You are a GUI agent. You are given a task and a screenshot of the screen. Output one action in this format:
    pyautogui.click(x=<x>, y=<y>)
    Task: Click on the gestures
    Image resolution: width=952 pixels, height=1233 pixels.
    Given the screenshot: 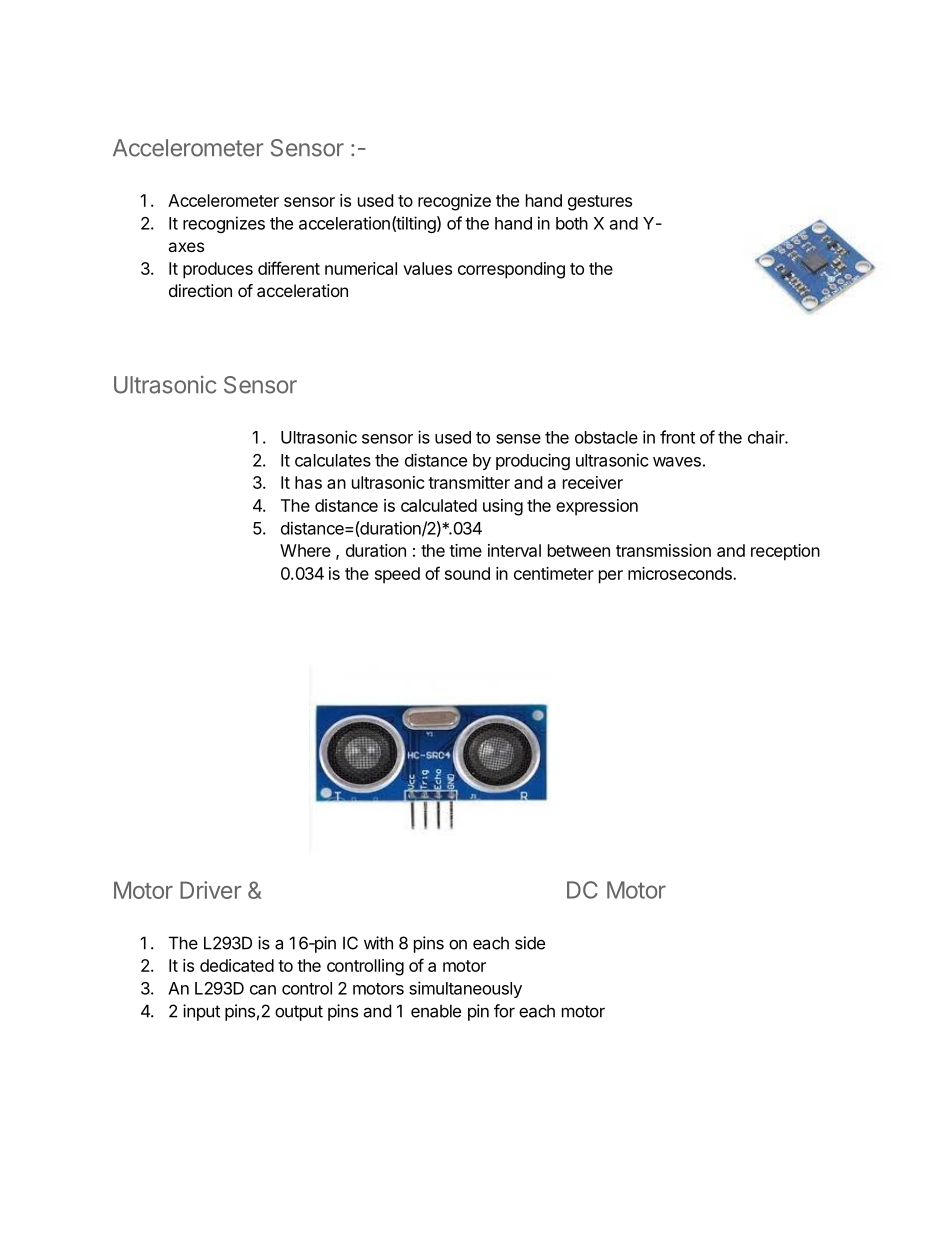 What is the action you would take?
    pyautogui.click(x=600, y=203)
